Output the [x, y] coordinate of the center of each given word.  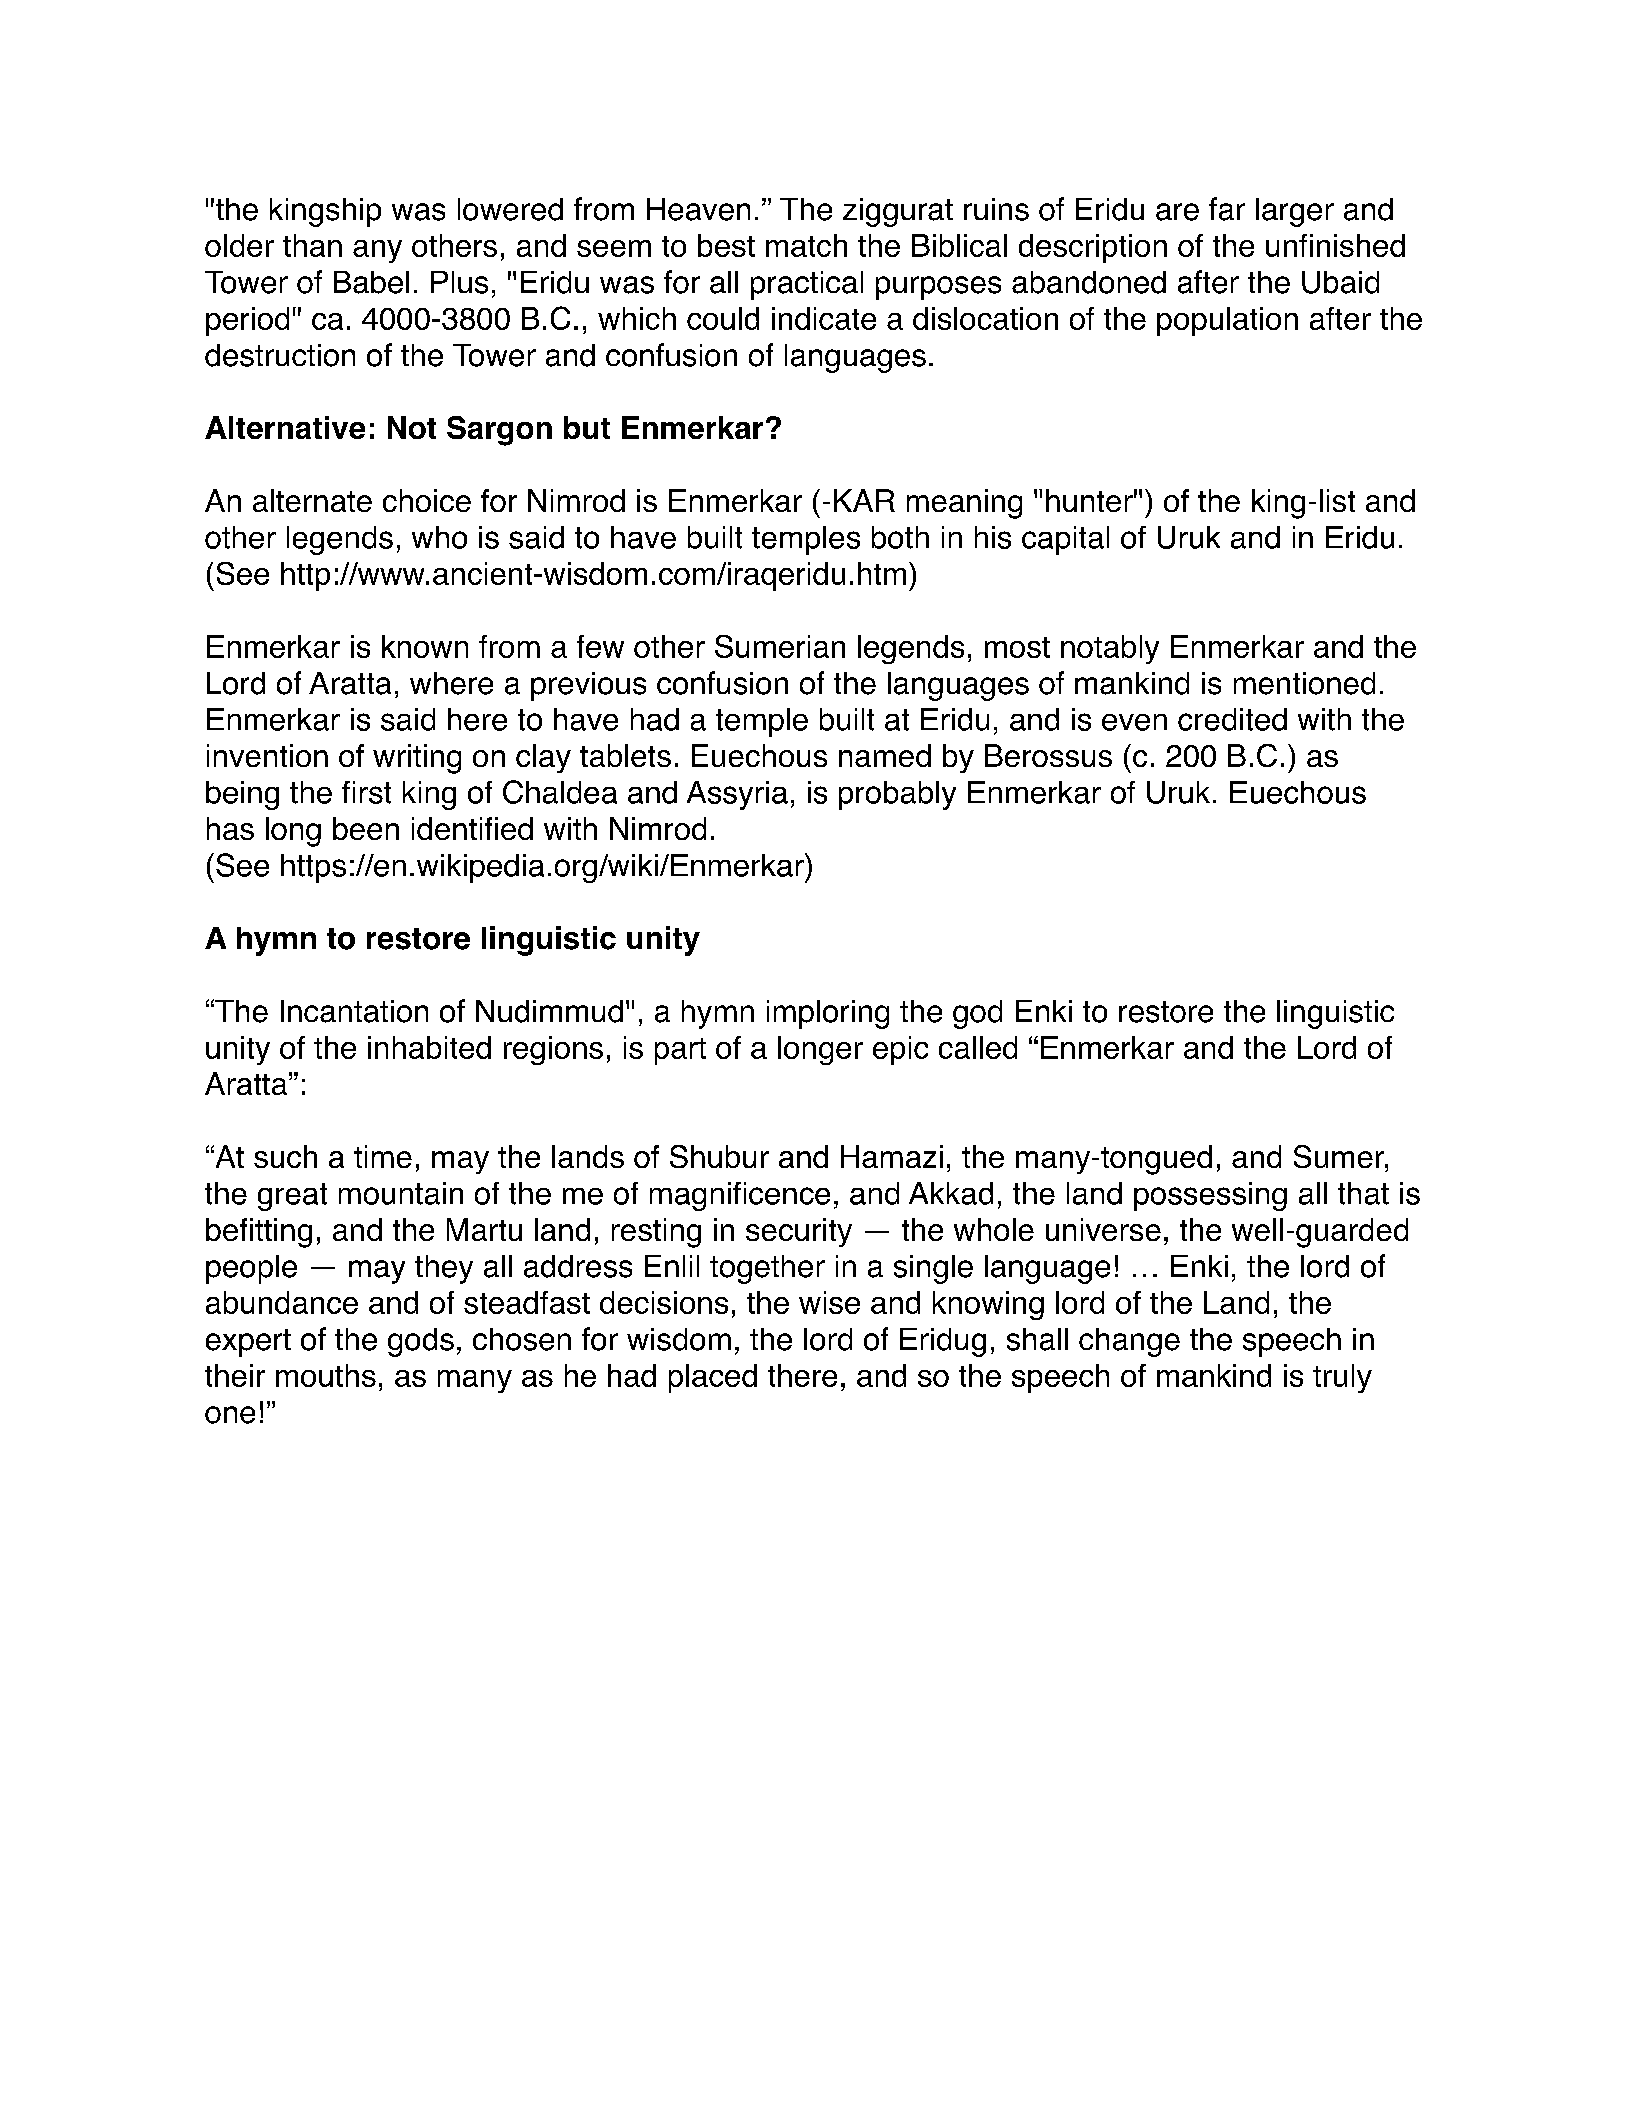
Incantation [354, 1011]
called [978, 1047]
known [425, 646]
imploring [828, 1014]
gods [421, 1342]
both [900, 537]
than [312, 245]
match [806, 245]
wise [829, 1302]
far [1227, 209]
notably [1110, 649]
